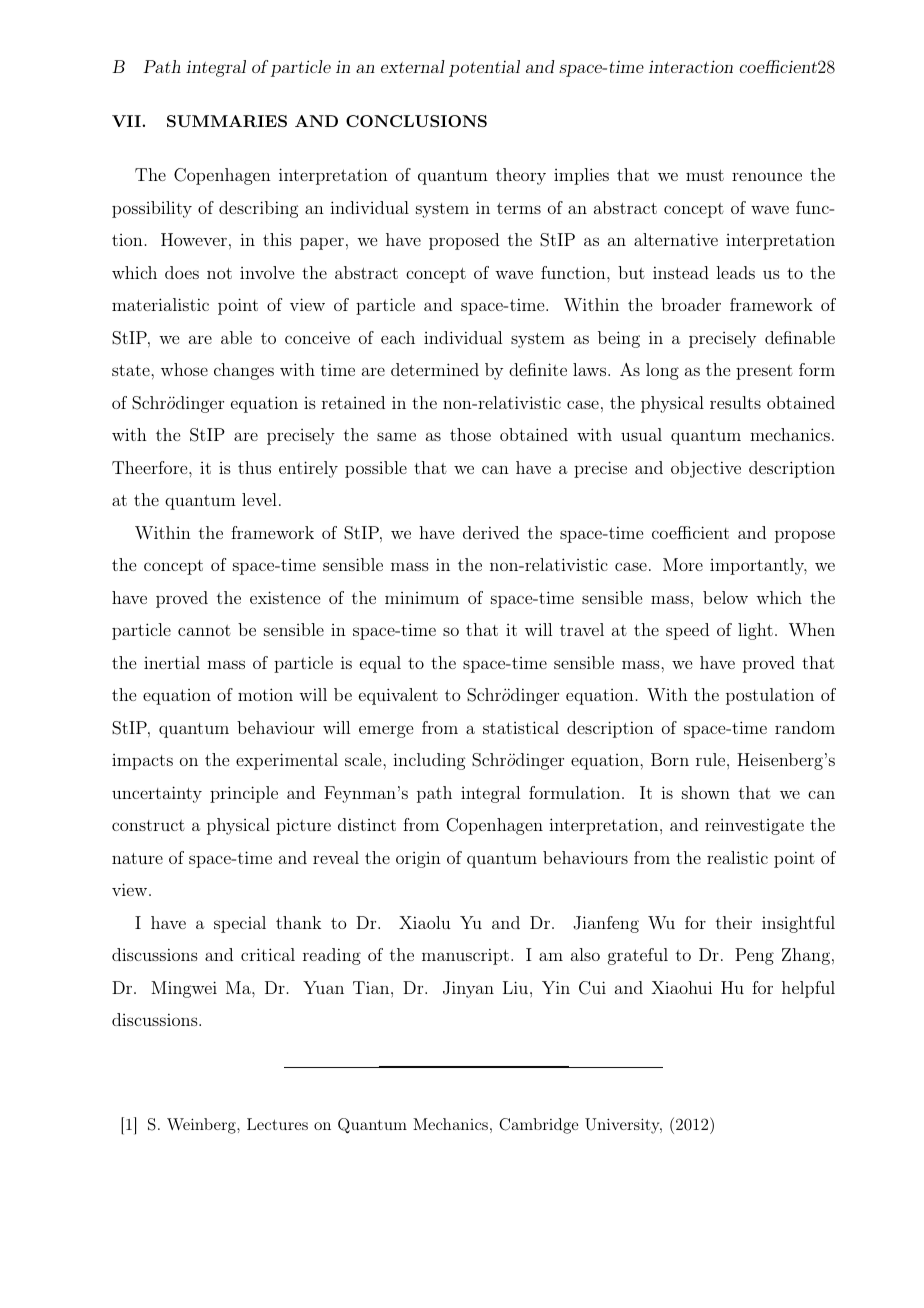 The width and height of the document is (924, 1308). I want to click on origin, so click(418, 860).
